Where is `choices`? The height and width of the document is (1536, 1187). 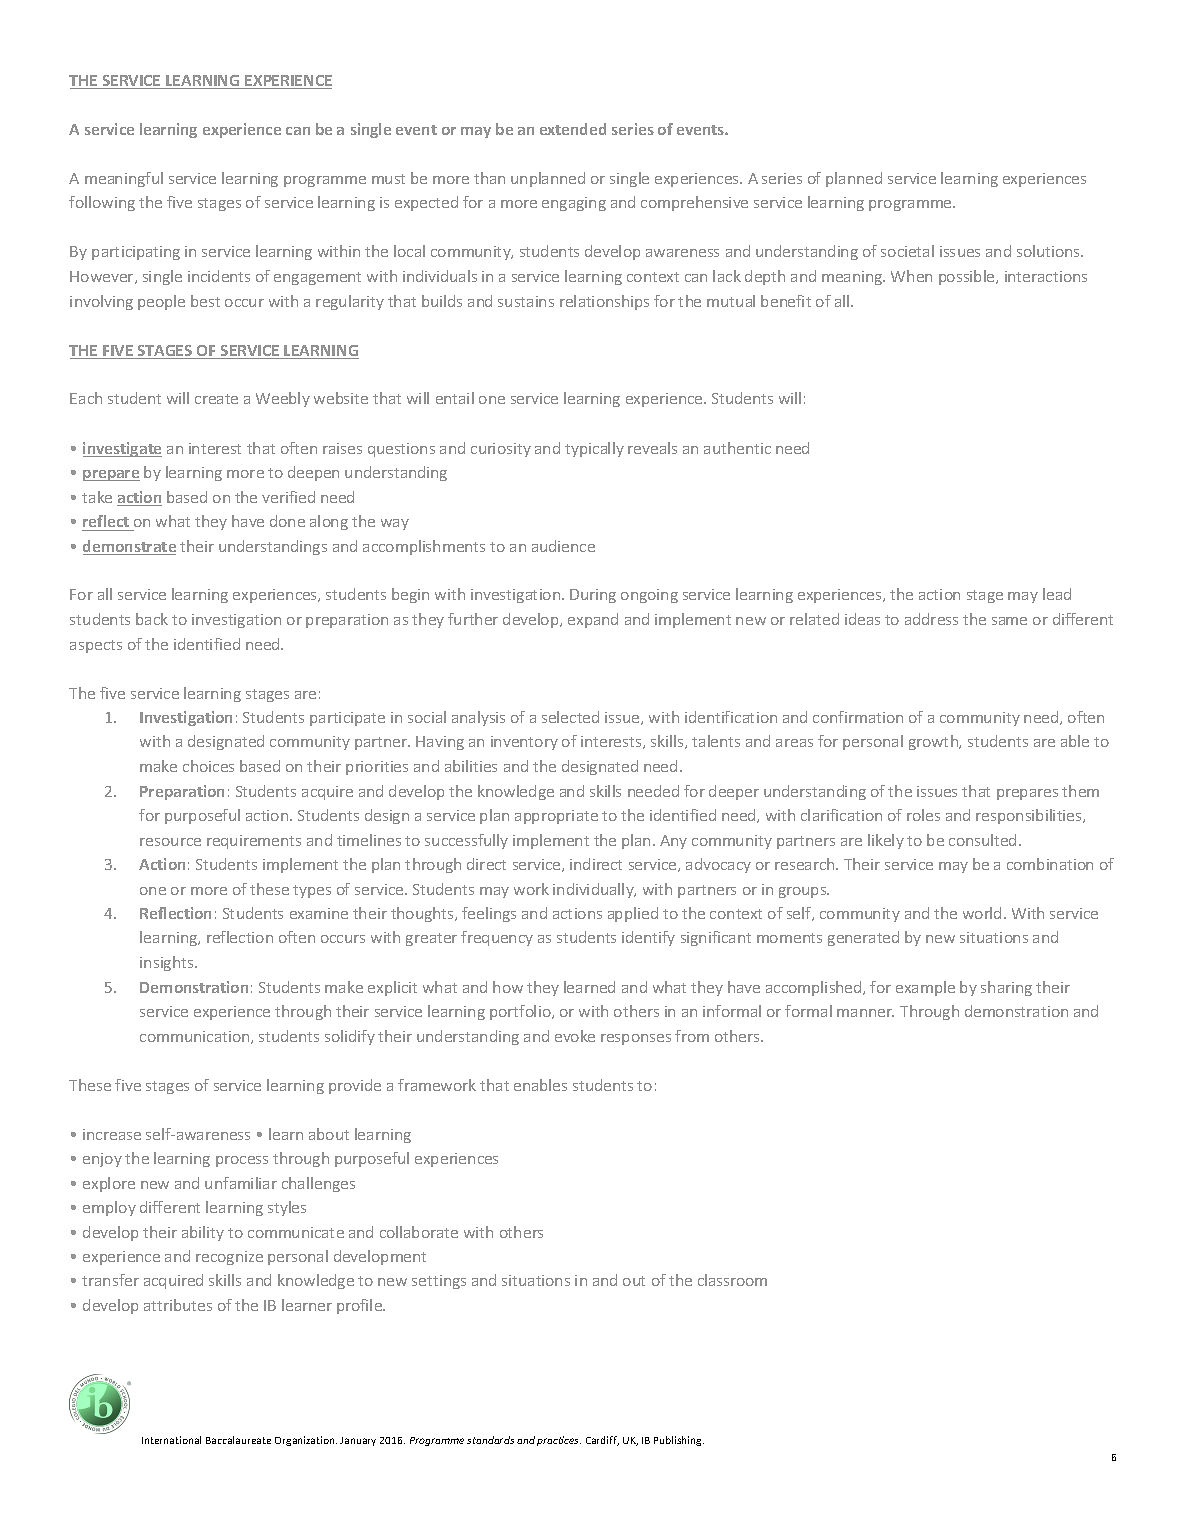 choices is located at coordinates (208, 766).
